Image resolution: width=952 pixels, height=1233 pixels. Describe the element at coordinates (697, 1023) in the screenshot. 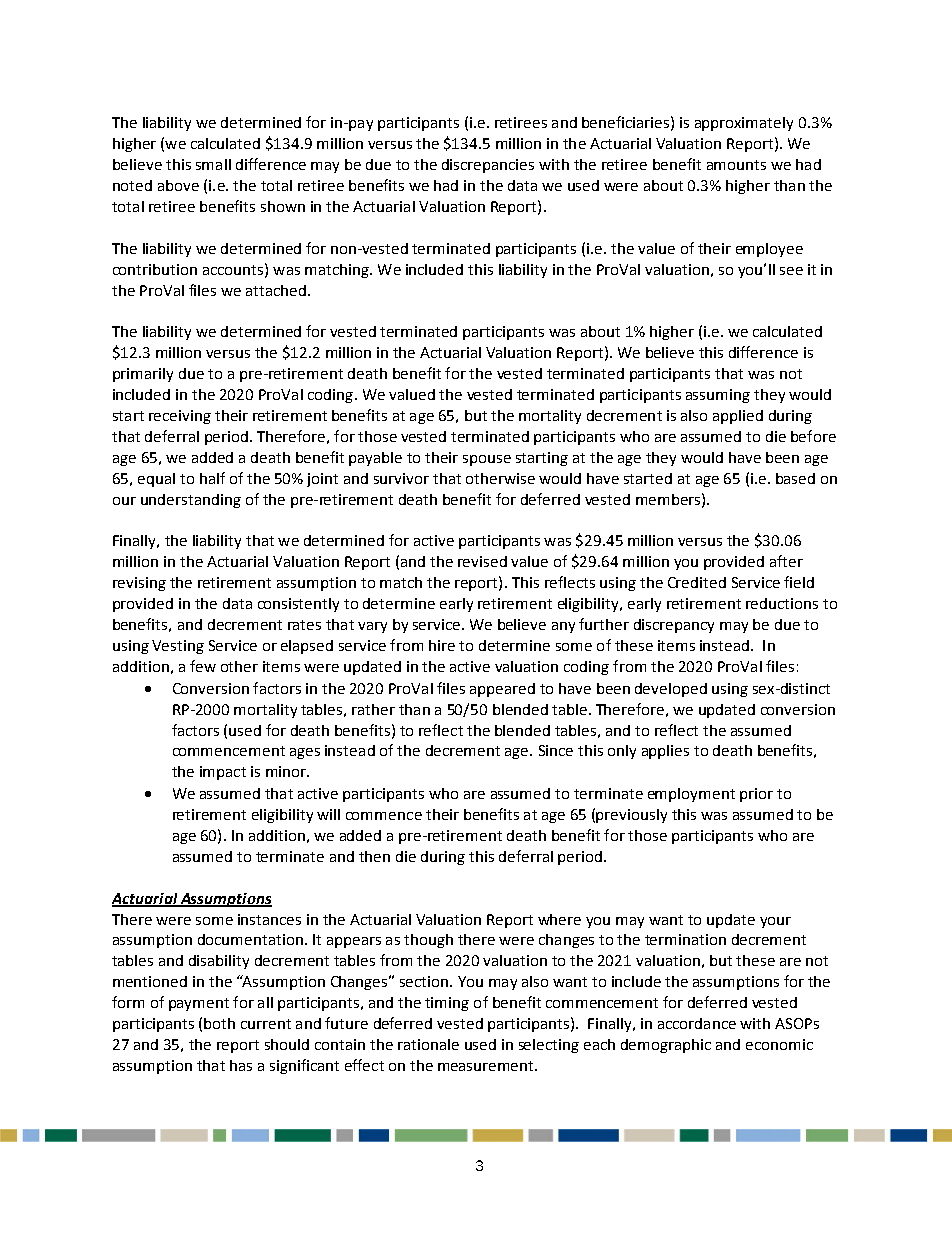

I see `accordance` at that location.
